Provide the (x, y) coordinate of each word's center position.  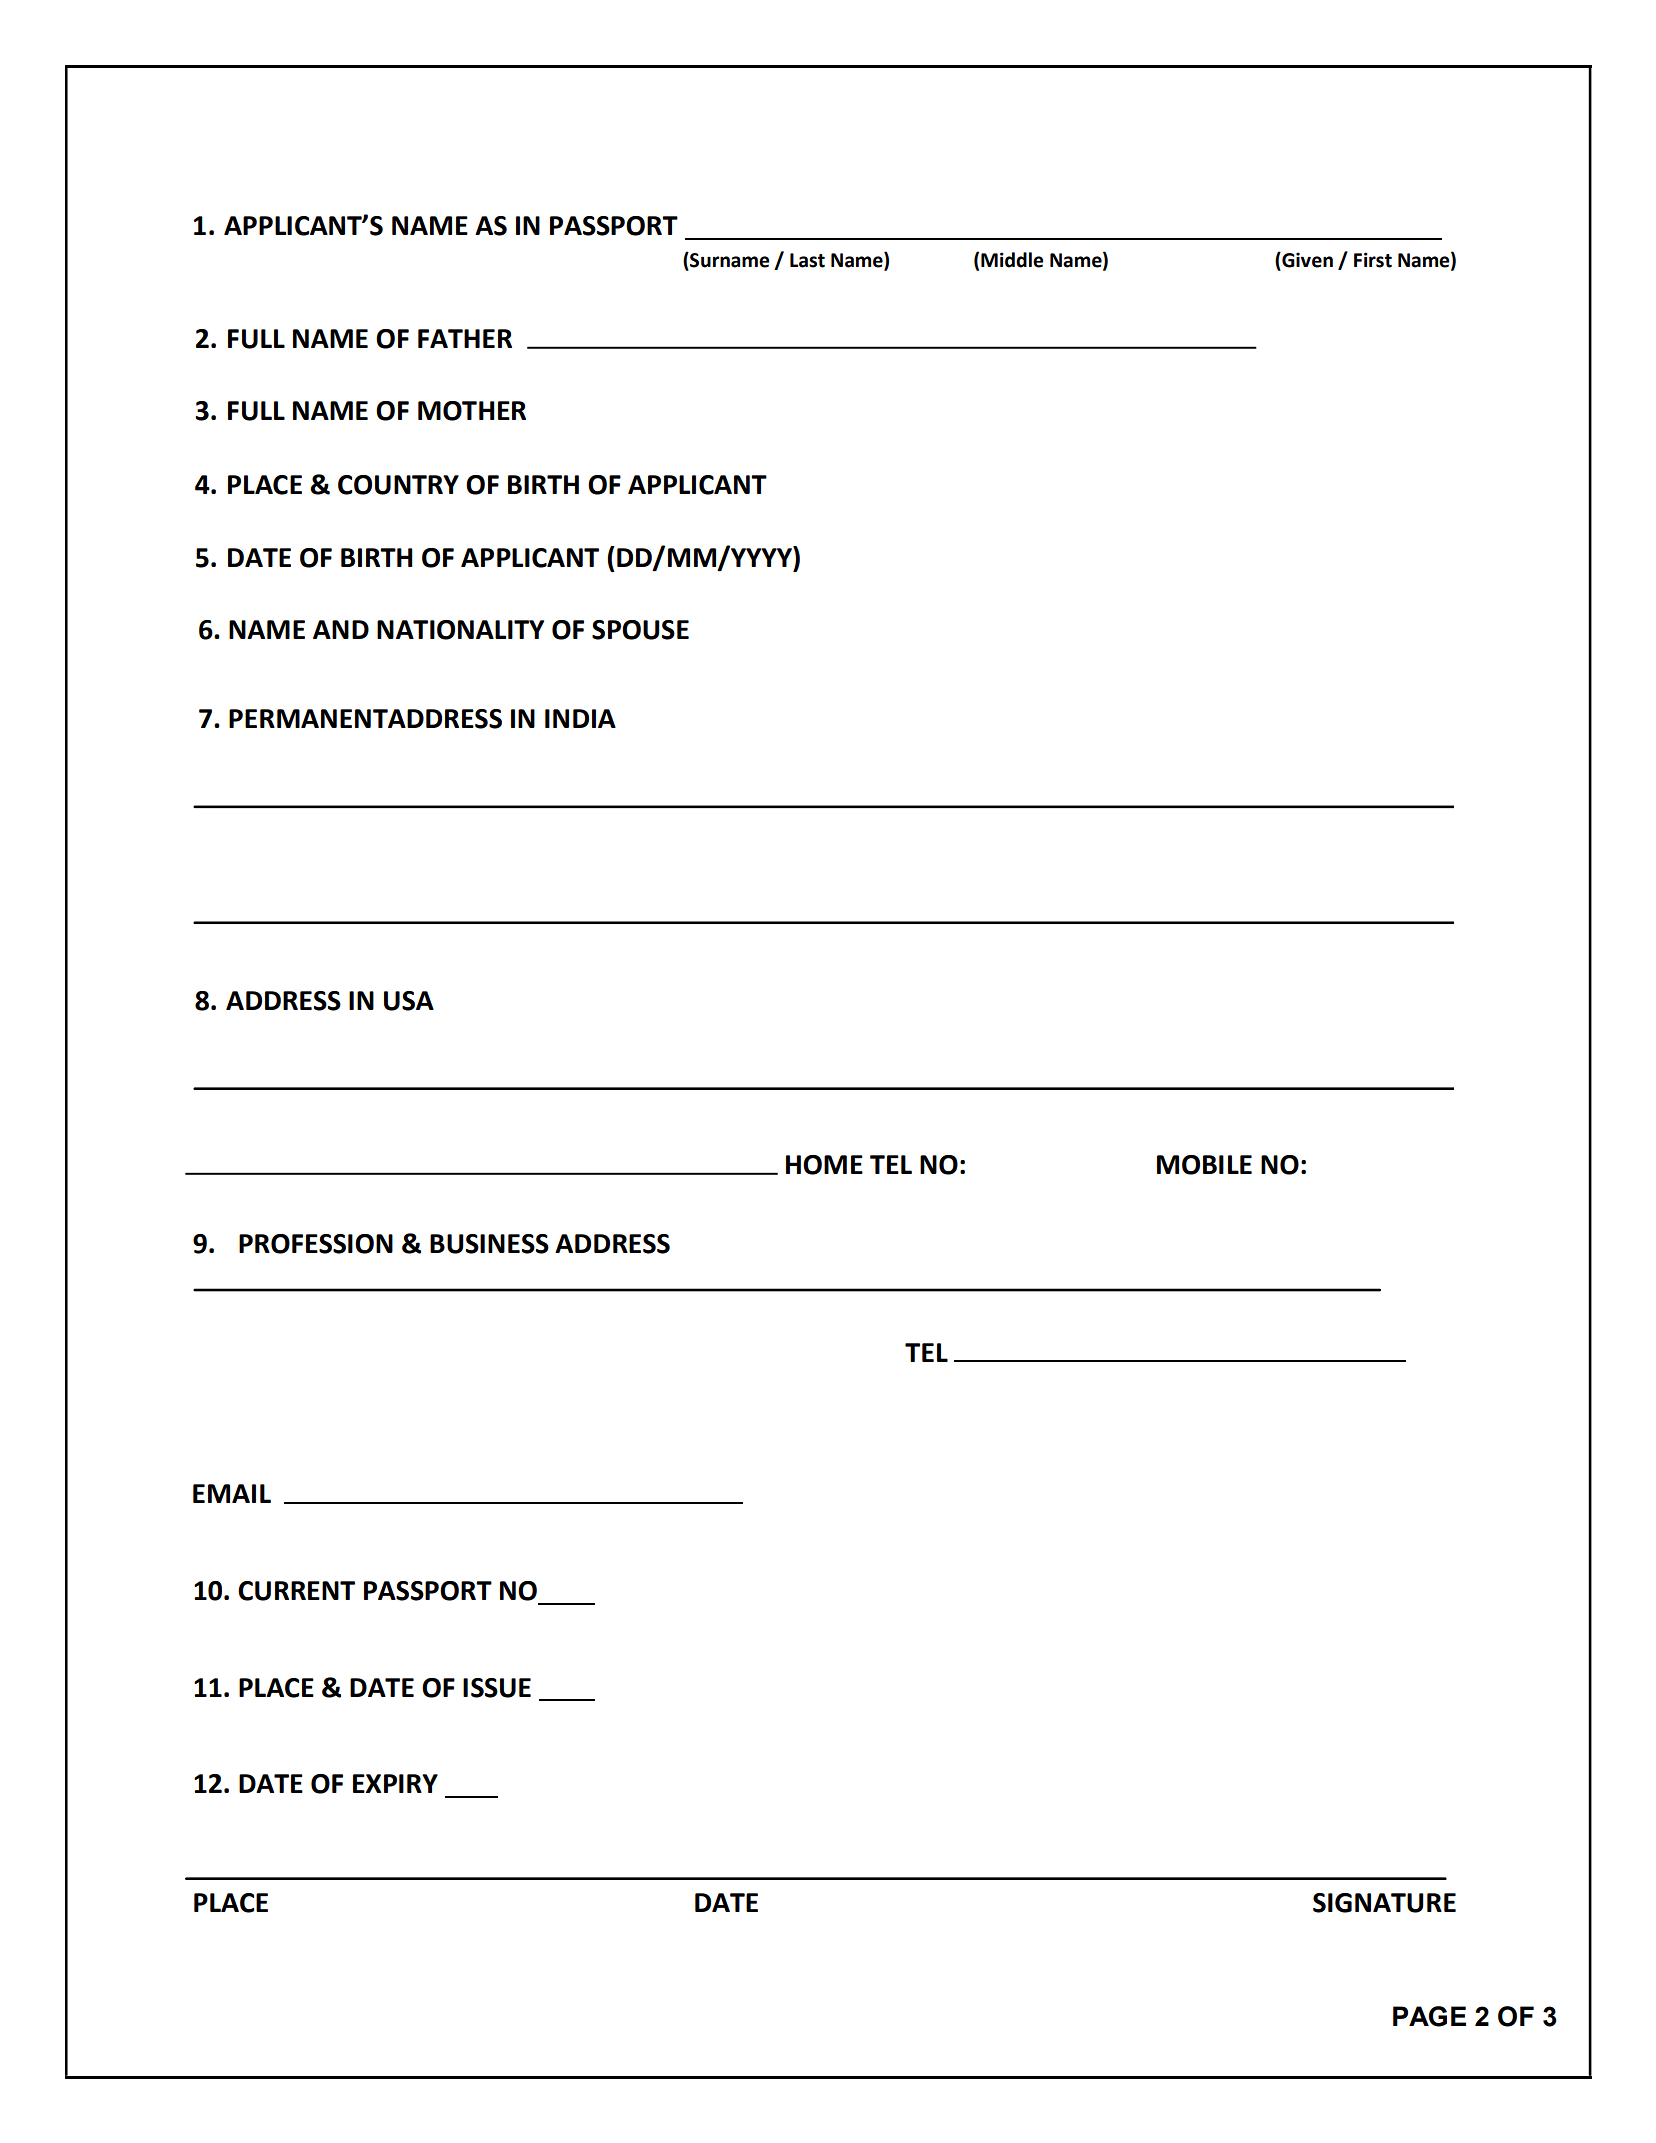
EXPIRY (395, 1783)
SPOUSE (640, 630)
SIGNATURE (1384, 1903)
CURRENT (296, 1591)
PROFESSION (316, 1244)
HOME (824, 1165)
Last (807, 260)
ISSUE (497, 1688)
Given (1306, 260)
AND (341, 629)
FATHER (465, 338)
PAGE (1429, 2016)
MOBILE (1204, 1165)
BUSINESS (489, 1244)
